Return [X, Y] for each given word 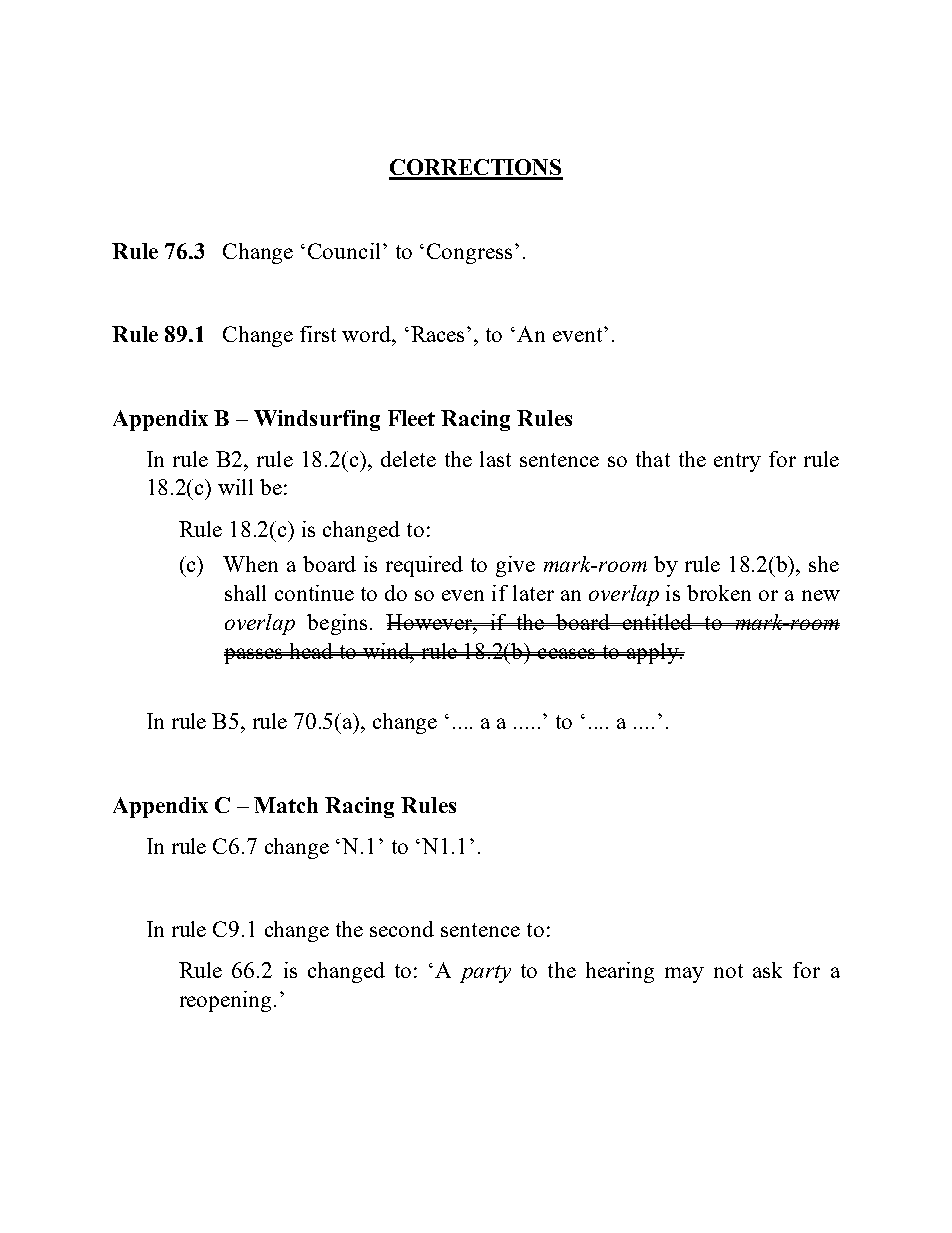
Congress [469, 253]
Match [286, 805]
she [824, 564]
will [235, 487]
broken [719, 593]
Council [346, 251]
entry [737, 462]
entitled [658, 622]
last [495, 459]
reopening [227, 1001]
